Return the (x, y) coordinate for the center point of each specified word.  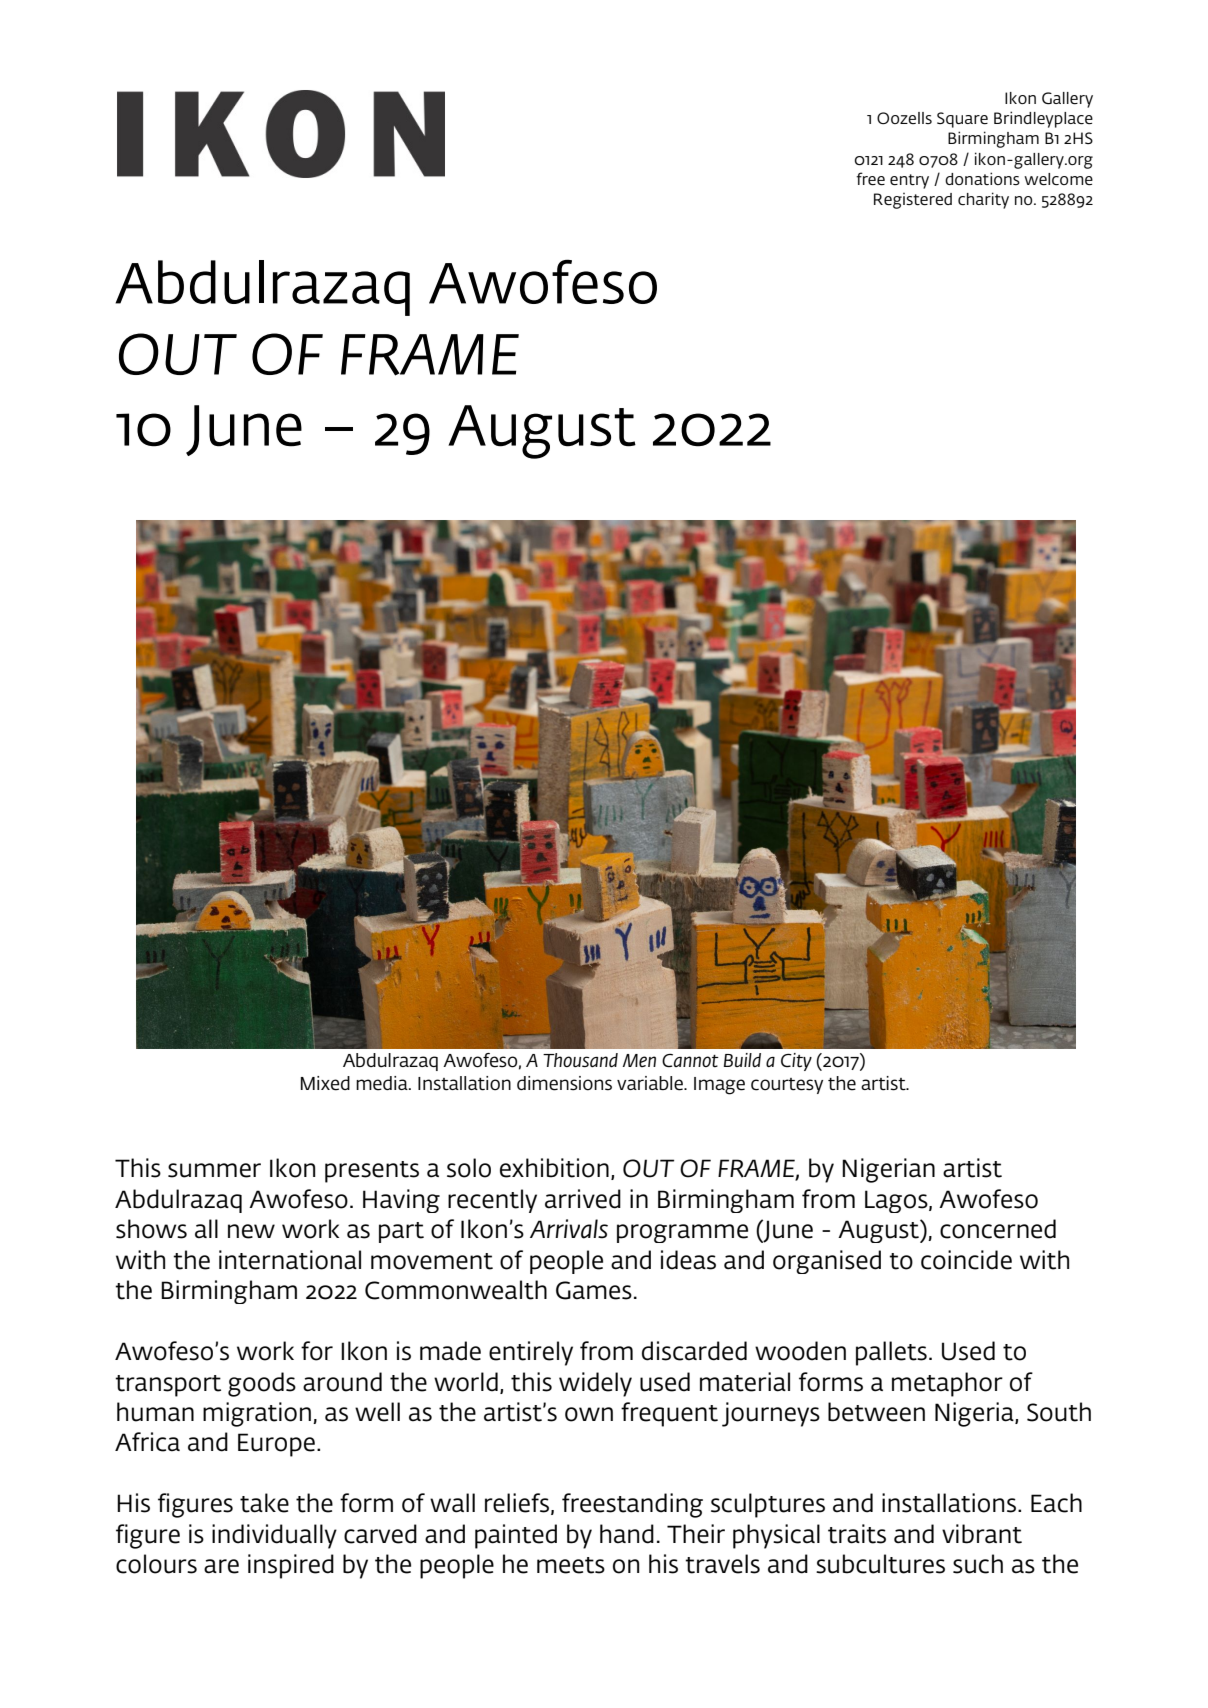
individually (274, 1536)
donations (982, 178)
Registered (913, 201)
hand (627, 1534)
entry (909, 181)
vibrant (982, 1534)
